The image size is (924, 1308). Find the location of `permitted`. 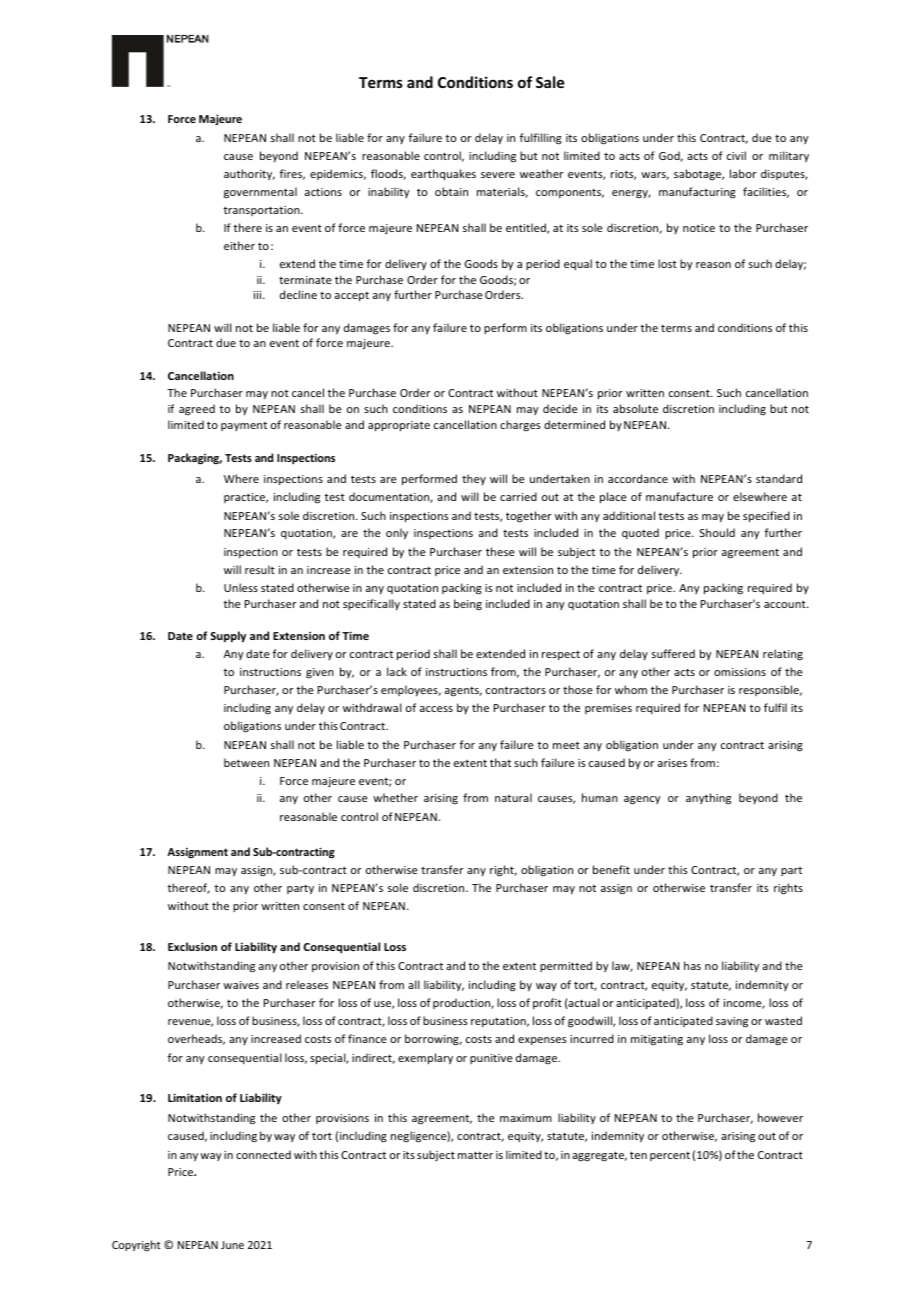

permitted is located at coordinates (566, 966).
